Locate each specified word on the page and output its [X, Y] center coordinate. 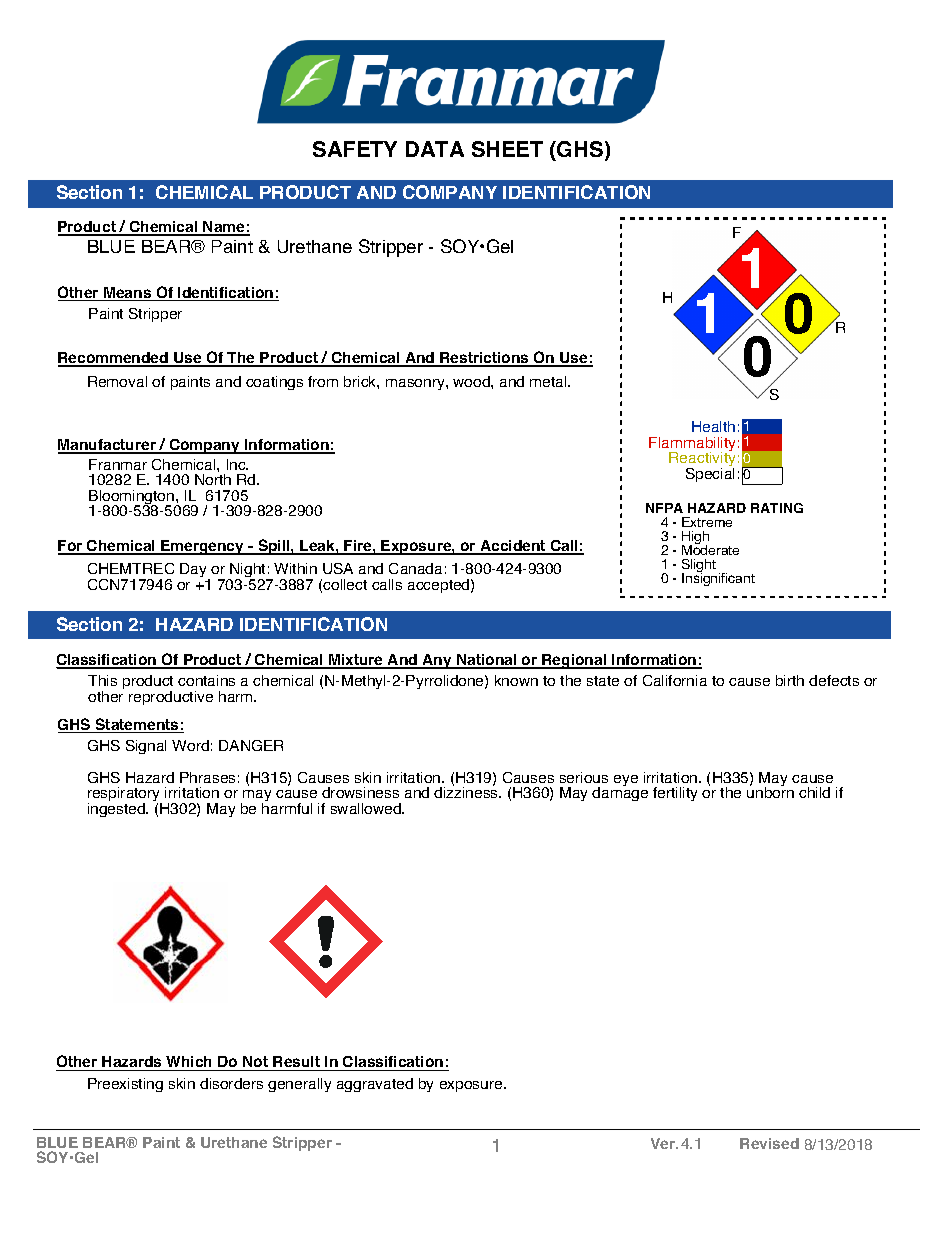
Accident [513, 547]
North [213, 479]
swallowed [367, 808]
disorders [231, 1083]
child [814, 792]
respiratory [125, 795]
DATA [435, 149]
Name [224, 228]
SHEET [507, 149]
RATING [777, 508]
